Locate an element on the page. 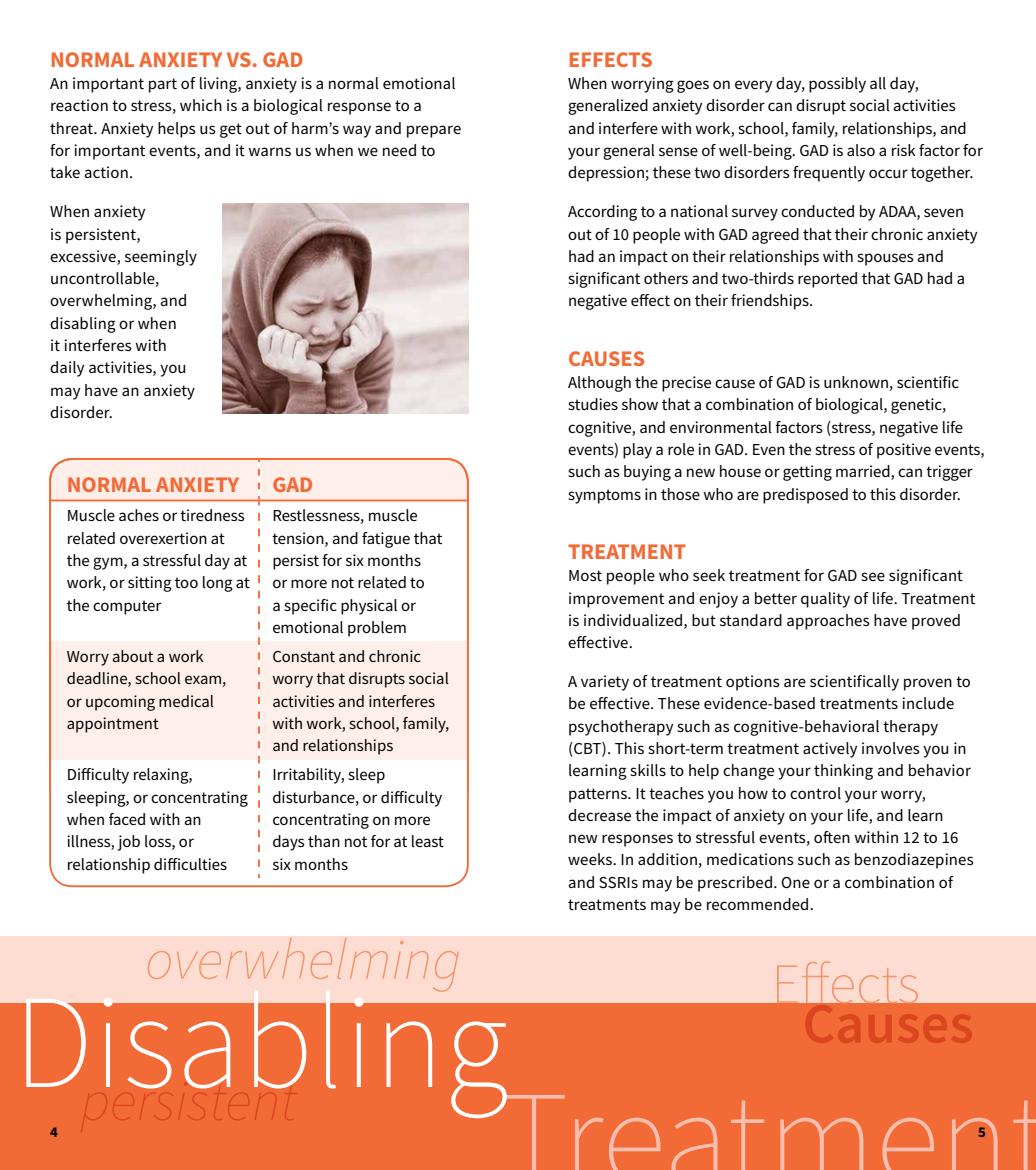 This page has width=1036, height=1170. tiredness is located at coordinates (212, 515).
